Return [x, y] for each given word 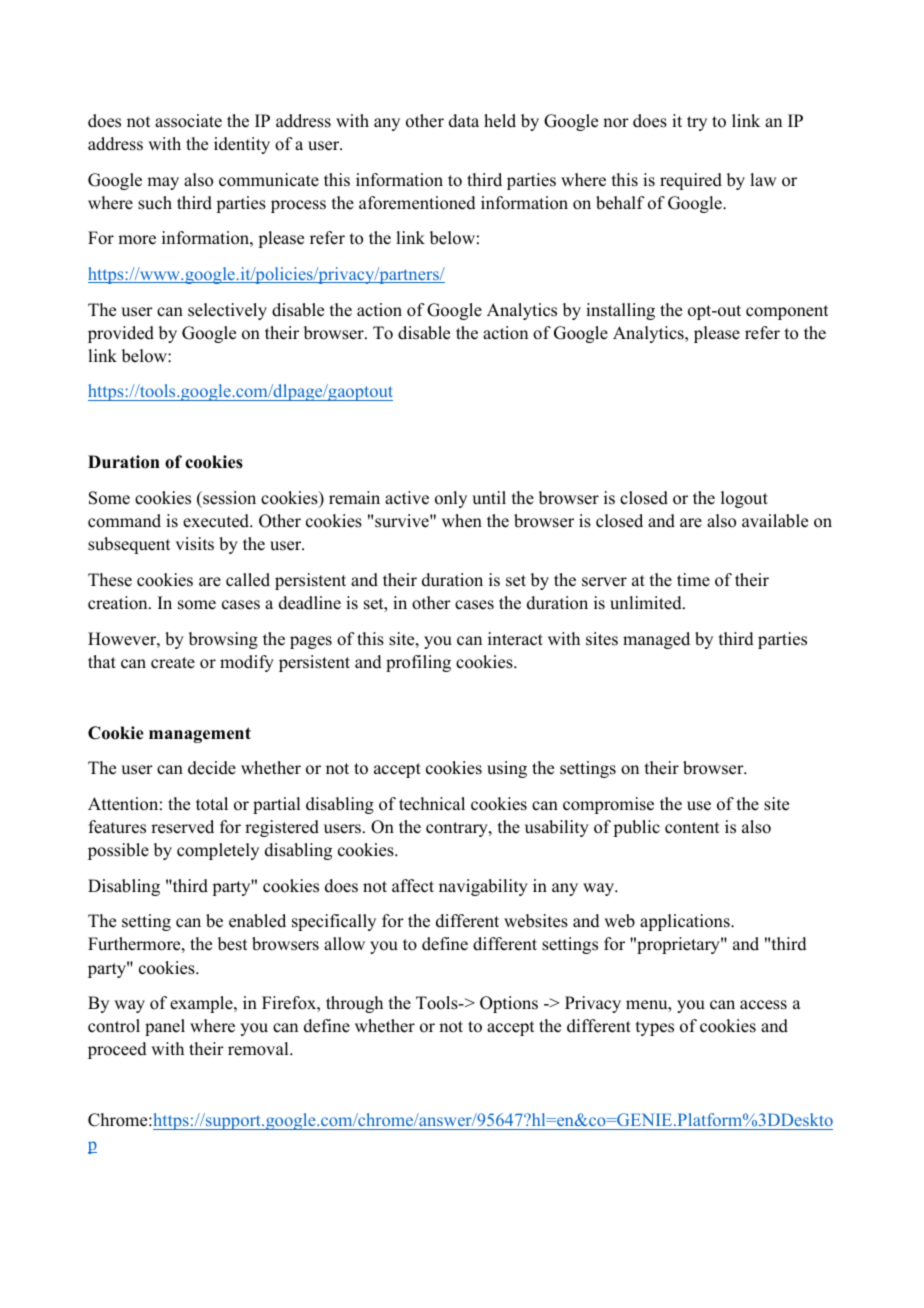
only [451, 499]
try [697, 123]
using [507, 769]
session [228, 498]
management [200, 735]
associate [188, 121]
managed [656, 640]
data [464, 121]
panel [165, 1027]
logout [744, 499]
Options [509, 1004]
